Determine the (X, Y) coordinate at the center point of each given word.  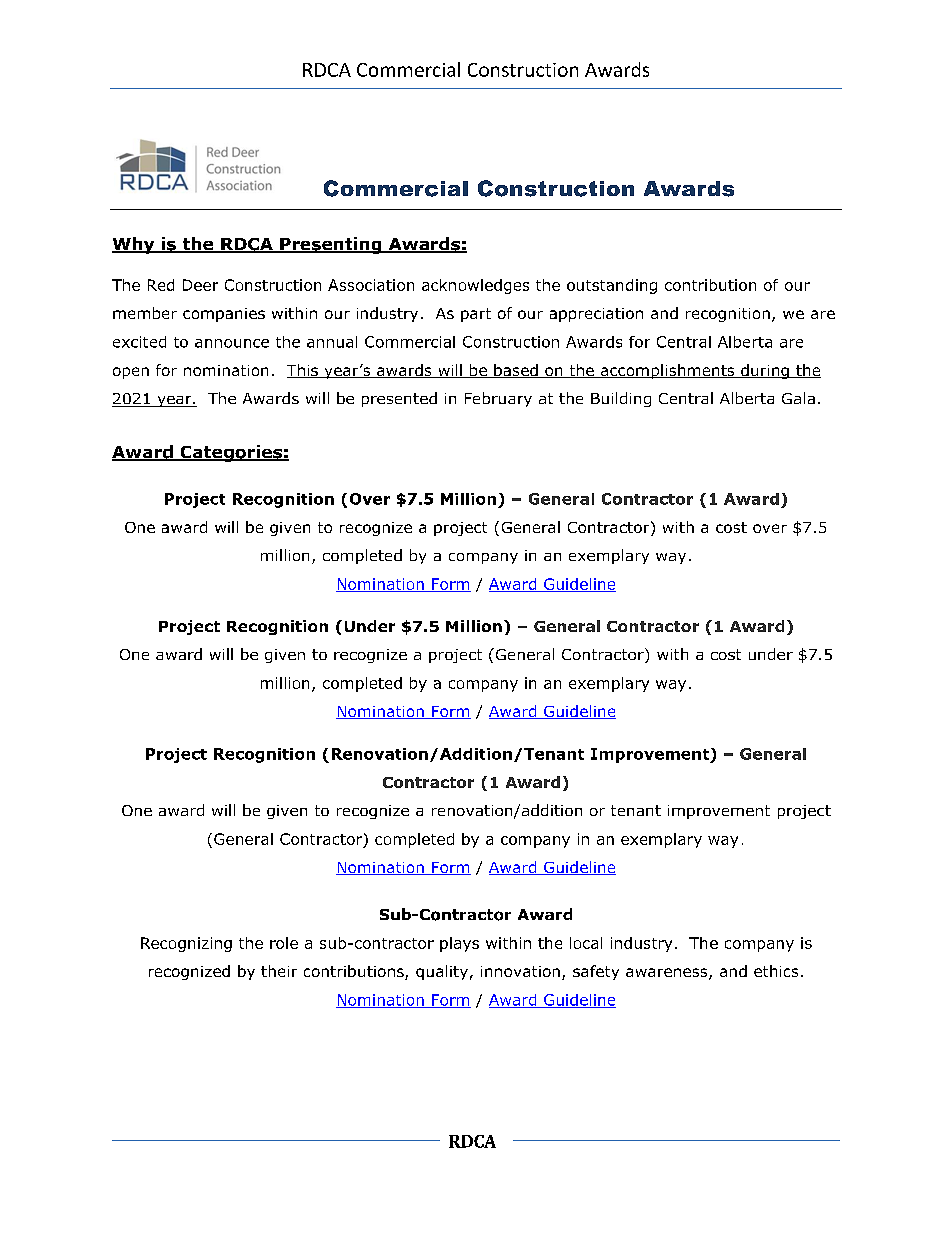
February (498, 399)
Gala (798, 398)
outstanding (612, 286)
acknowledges (475, 286)
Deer (200, 285)
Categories (231, 453)
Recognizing (186, 944)
